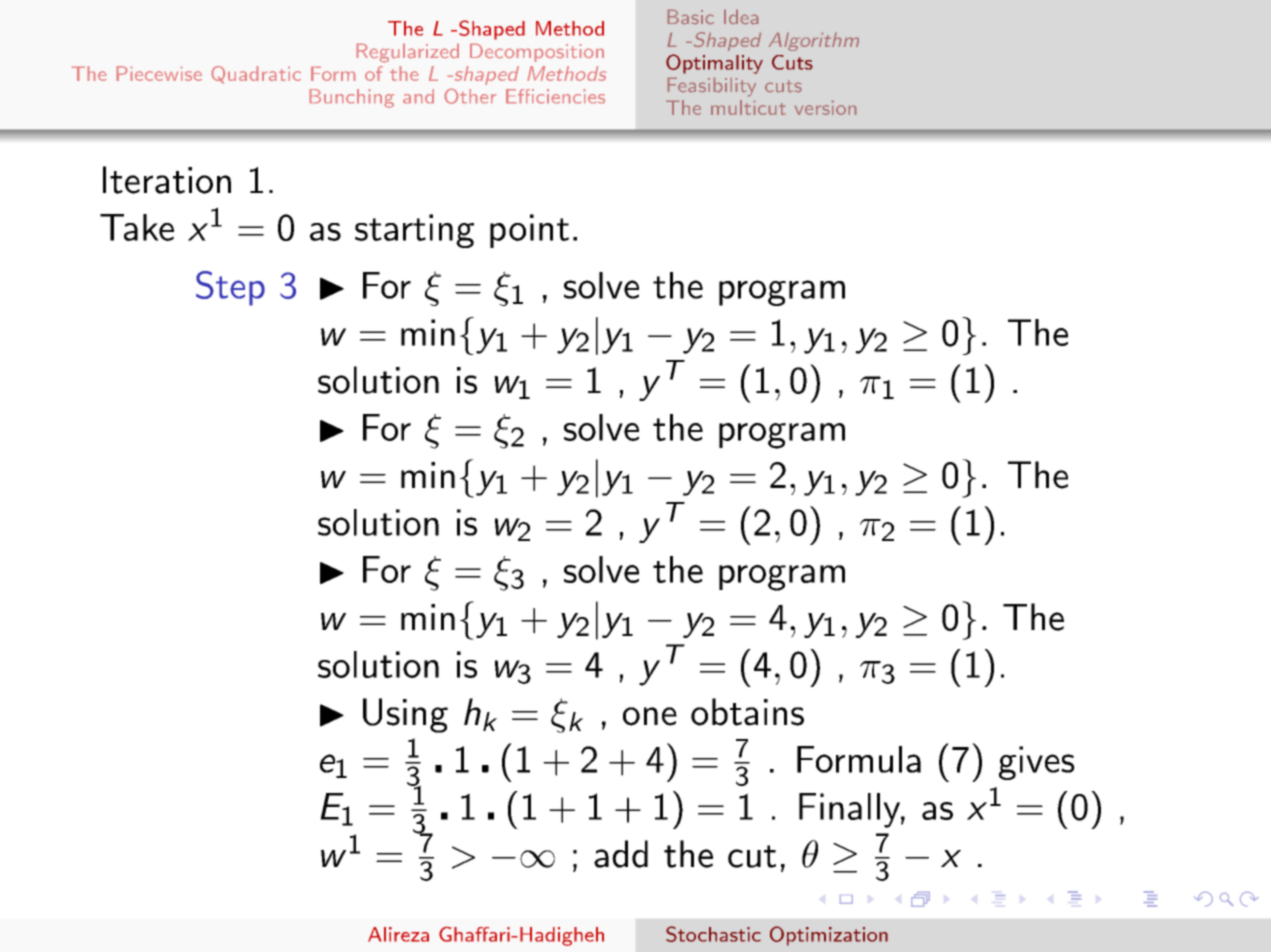 This page has width=1271, height=952. What do you see at coordinates (650, 716) in the page?
I see `one` at bounding box center [650, 716].
